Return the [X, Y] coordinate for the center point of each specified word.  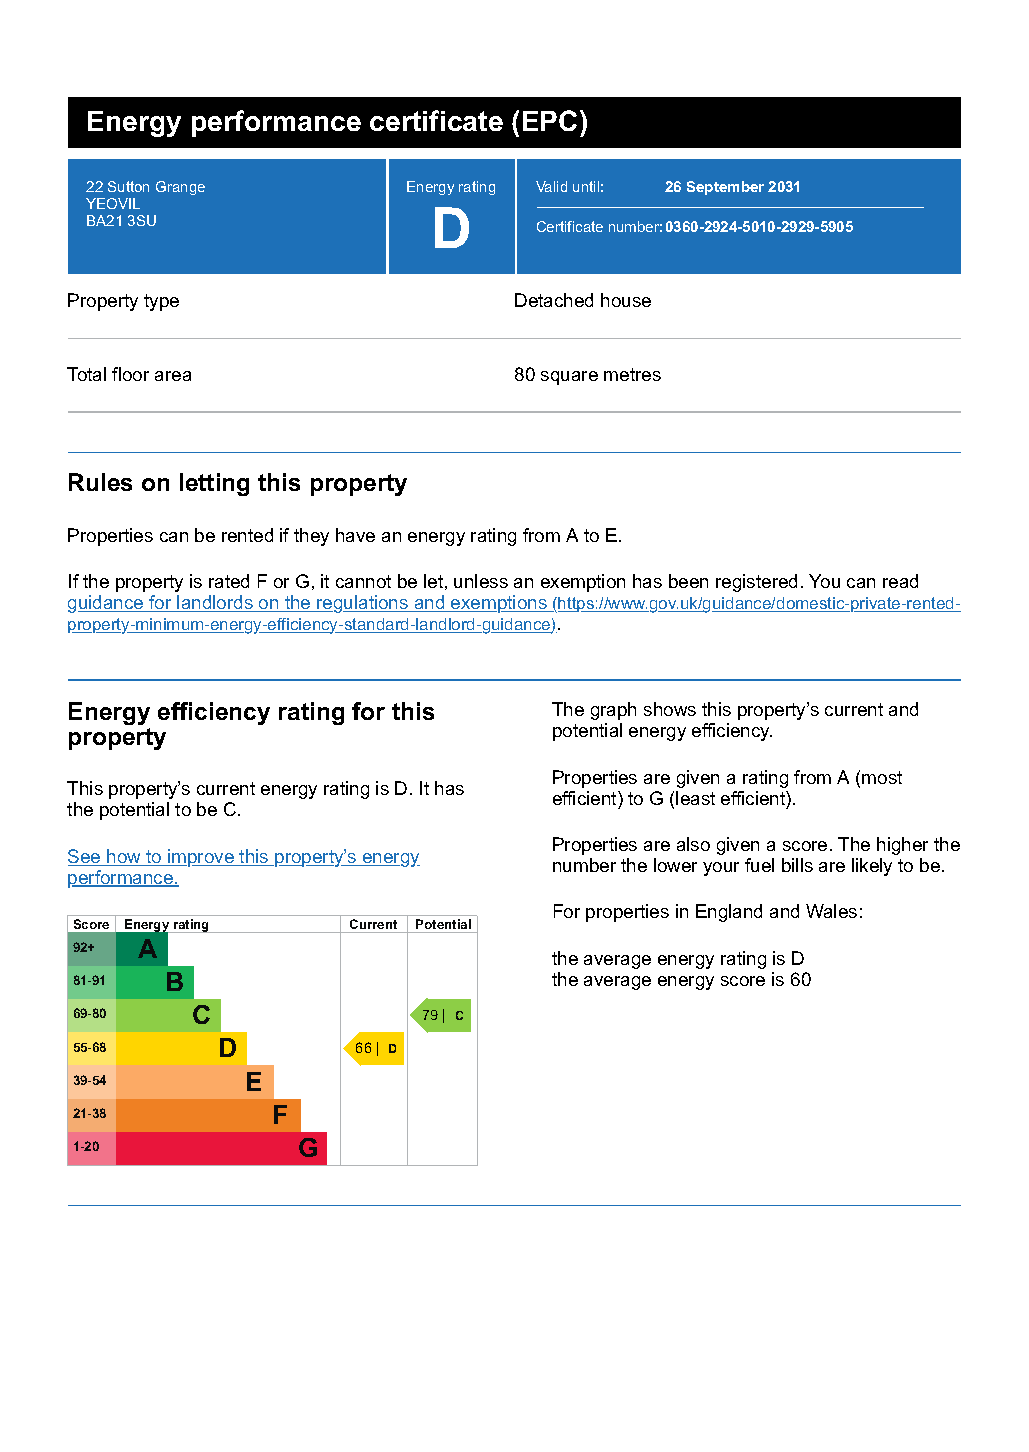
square [569, 378]
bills [797, 865]
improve [201, 858]
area [173, 376]
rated [229, 581]
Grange [180, 188]
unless [481, 581]
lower [675, 865]
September [725, 188]
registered [756, 583]
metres [632, 374]
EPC [550, 120]
